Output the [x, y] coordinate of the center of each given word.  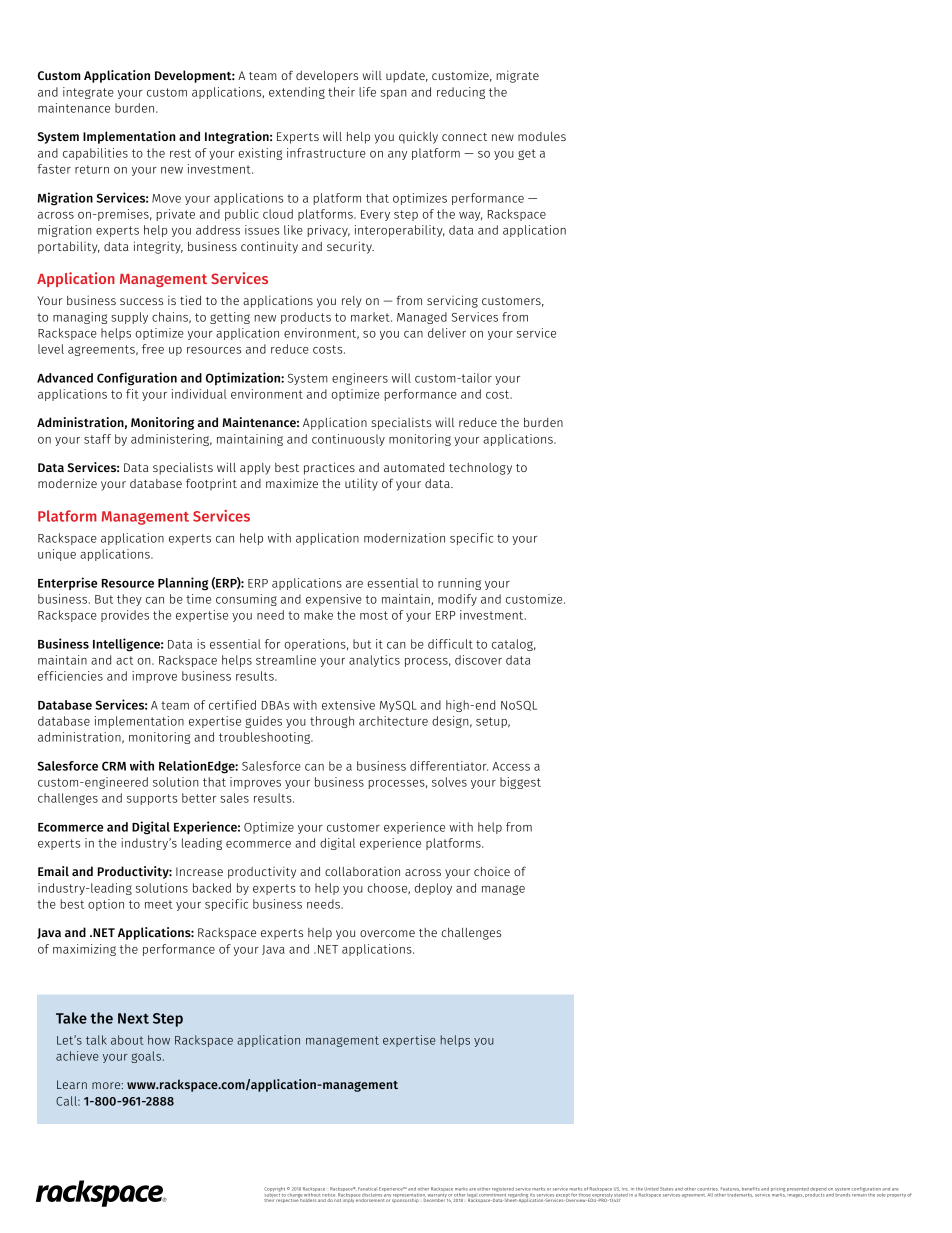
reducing [461, 93]
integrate [88, 93]
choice [492, 871]
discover [478, 660]
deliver [447, 333]
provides [125, 616]
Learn [72, 1084]
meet [159, 904]
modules [542, 136]
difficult [450, 644]
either [483, 1189]
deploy [433, 889]
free [153, 349]
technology [480, 469]
